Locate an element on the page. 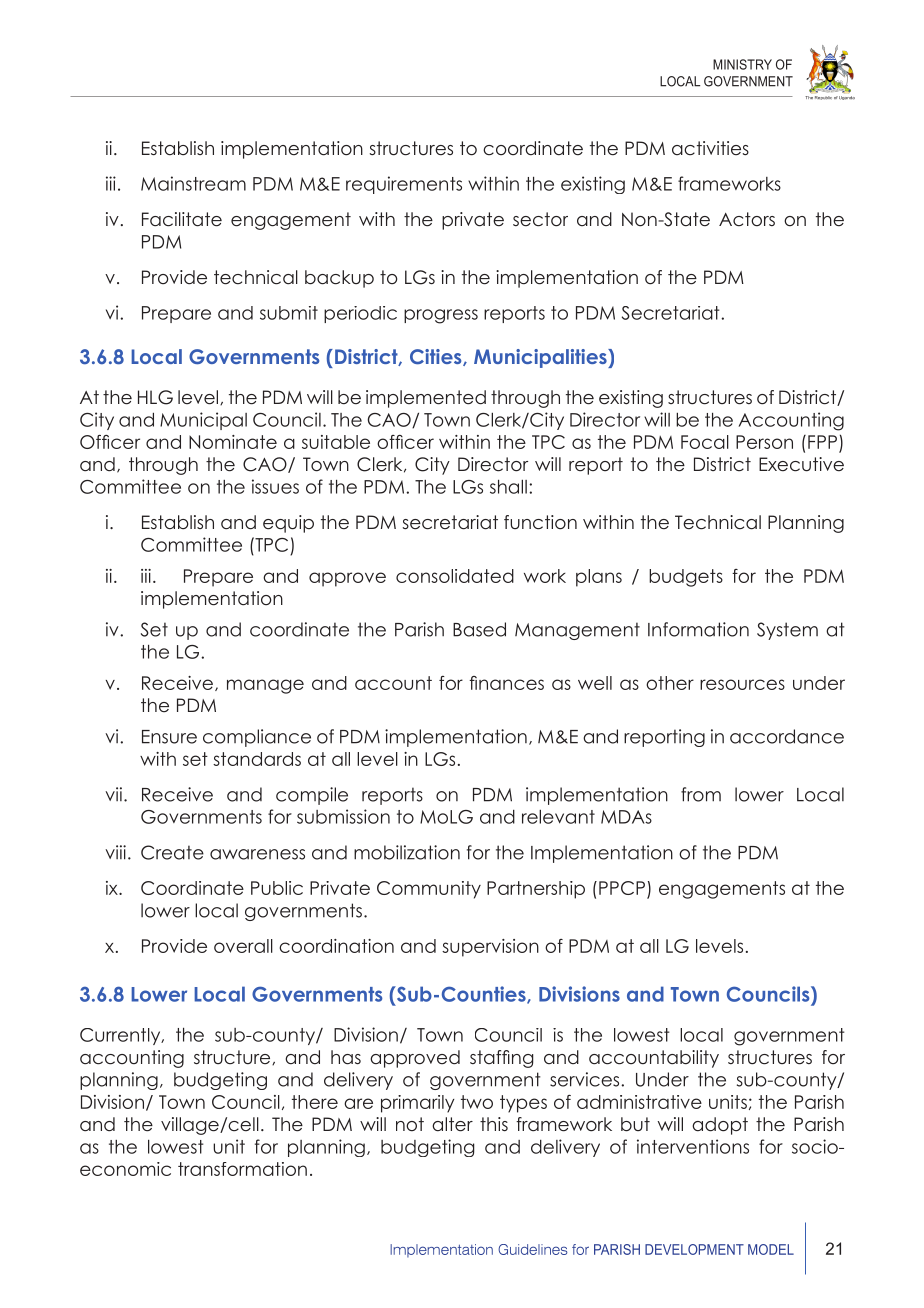 The width and height of the image is (924, 1308). Guidelines is located at coordinates (533, 1249).
